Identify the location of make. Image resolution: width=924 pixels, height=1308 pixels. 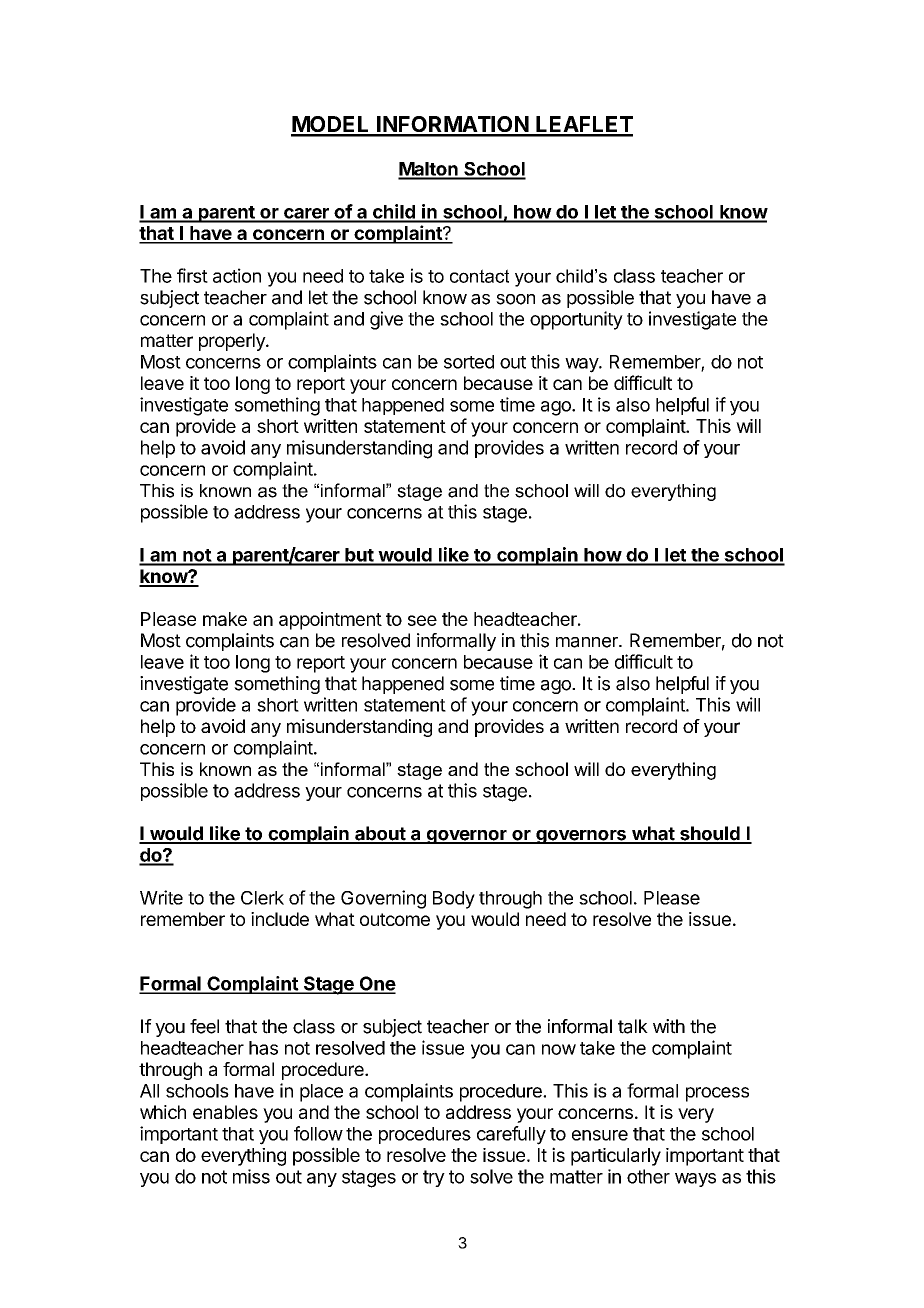
(225, 619).
